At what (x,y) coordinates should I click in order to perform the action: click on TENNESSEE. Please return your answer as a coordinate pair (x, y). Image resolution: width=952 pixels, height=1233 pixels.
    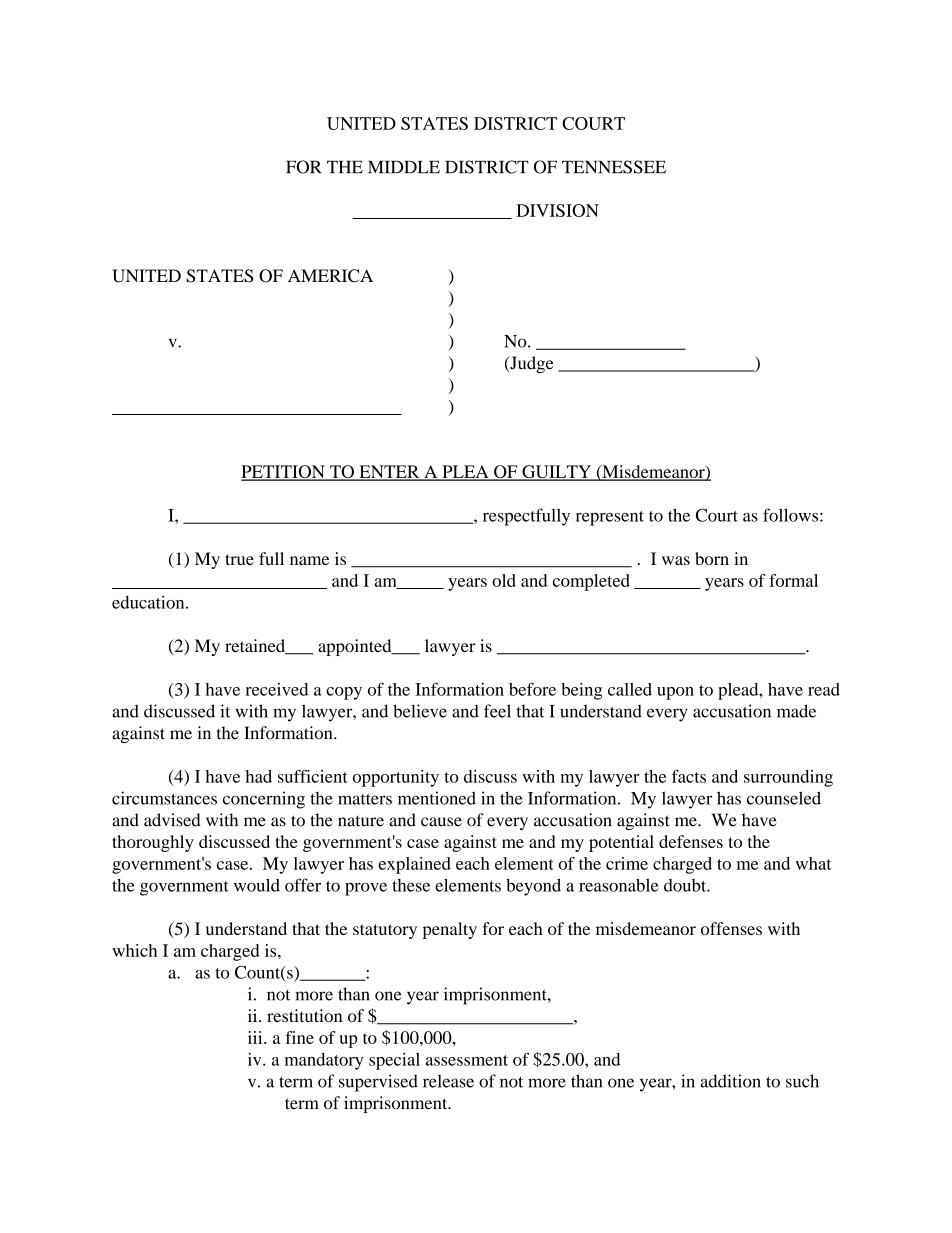
    Looking at the image, I should click on (614, 167).
